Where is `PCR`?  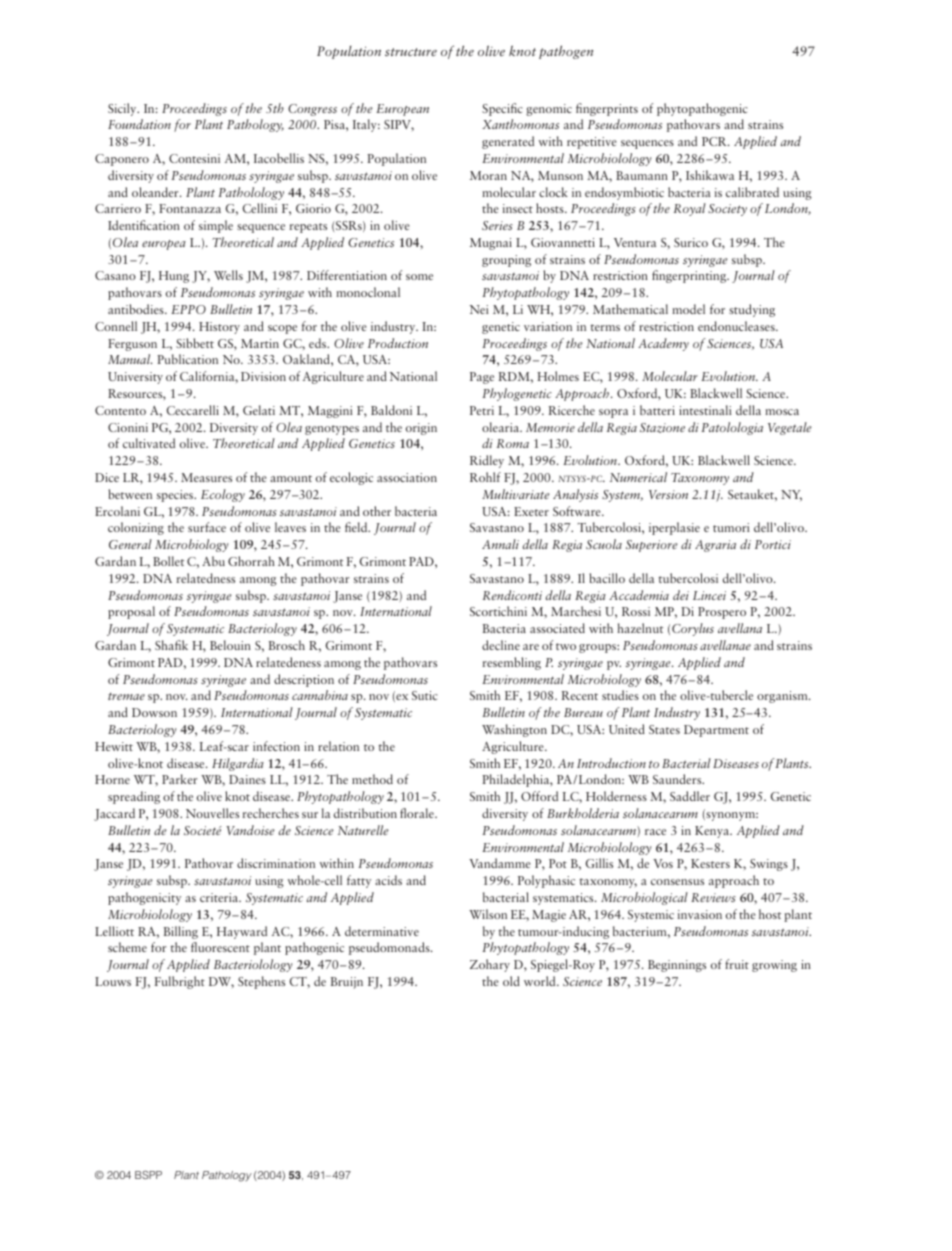 PCR is located at coordinates (715, 141).
